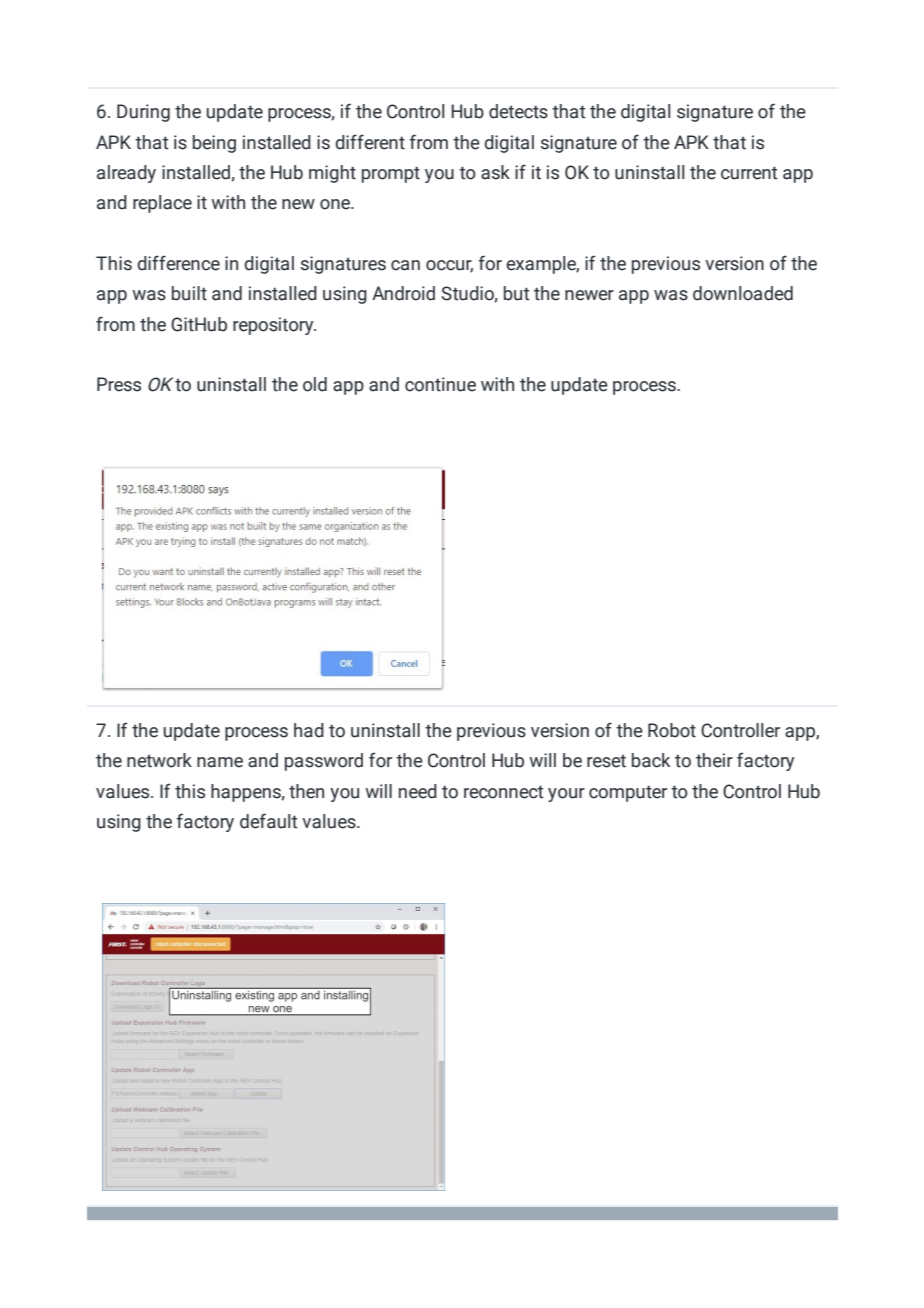  I want to click on continue, so click(440, 384).
